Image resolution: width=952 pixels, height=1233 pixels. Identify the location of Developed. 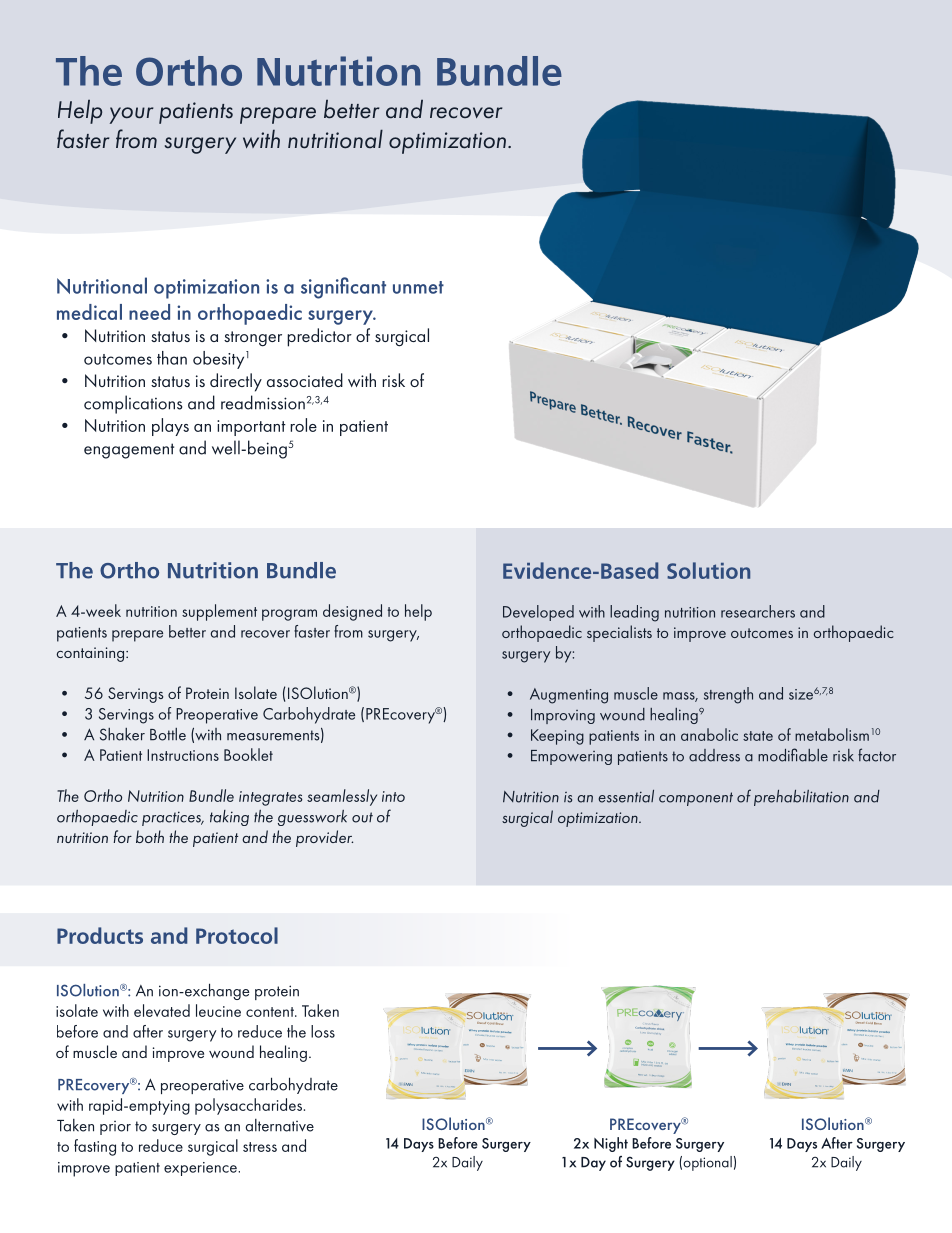
(538, 613).
